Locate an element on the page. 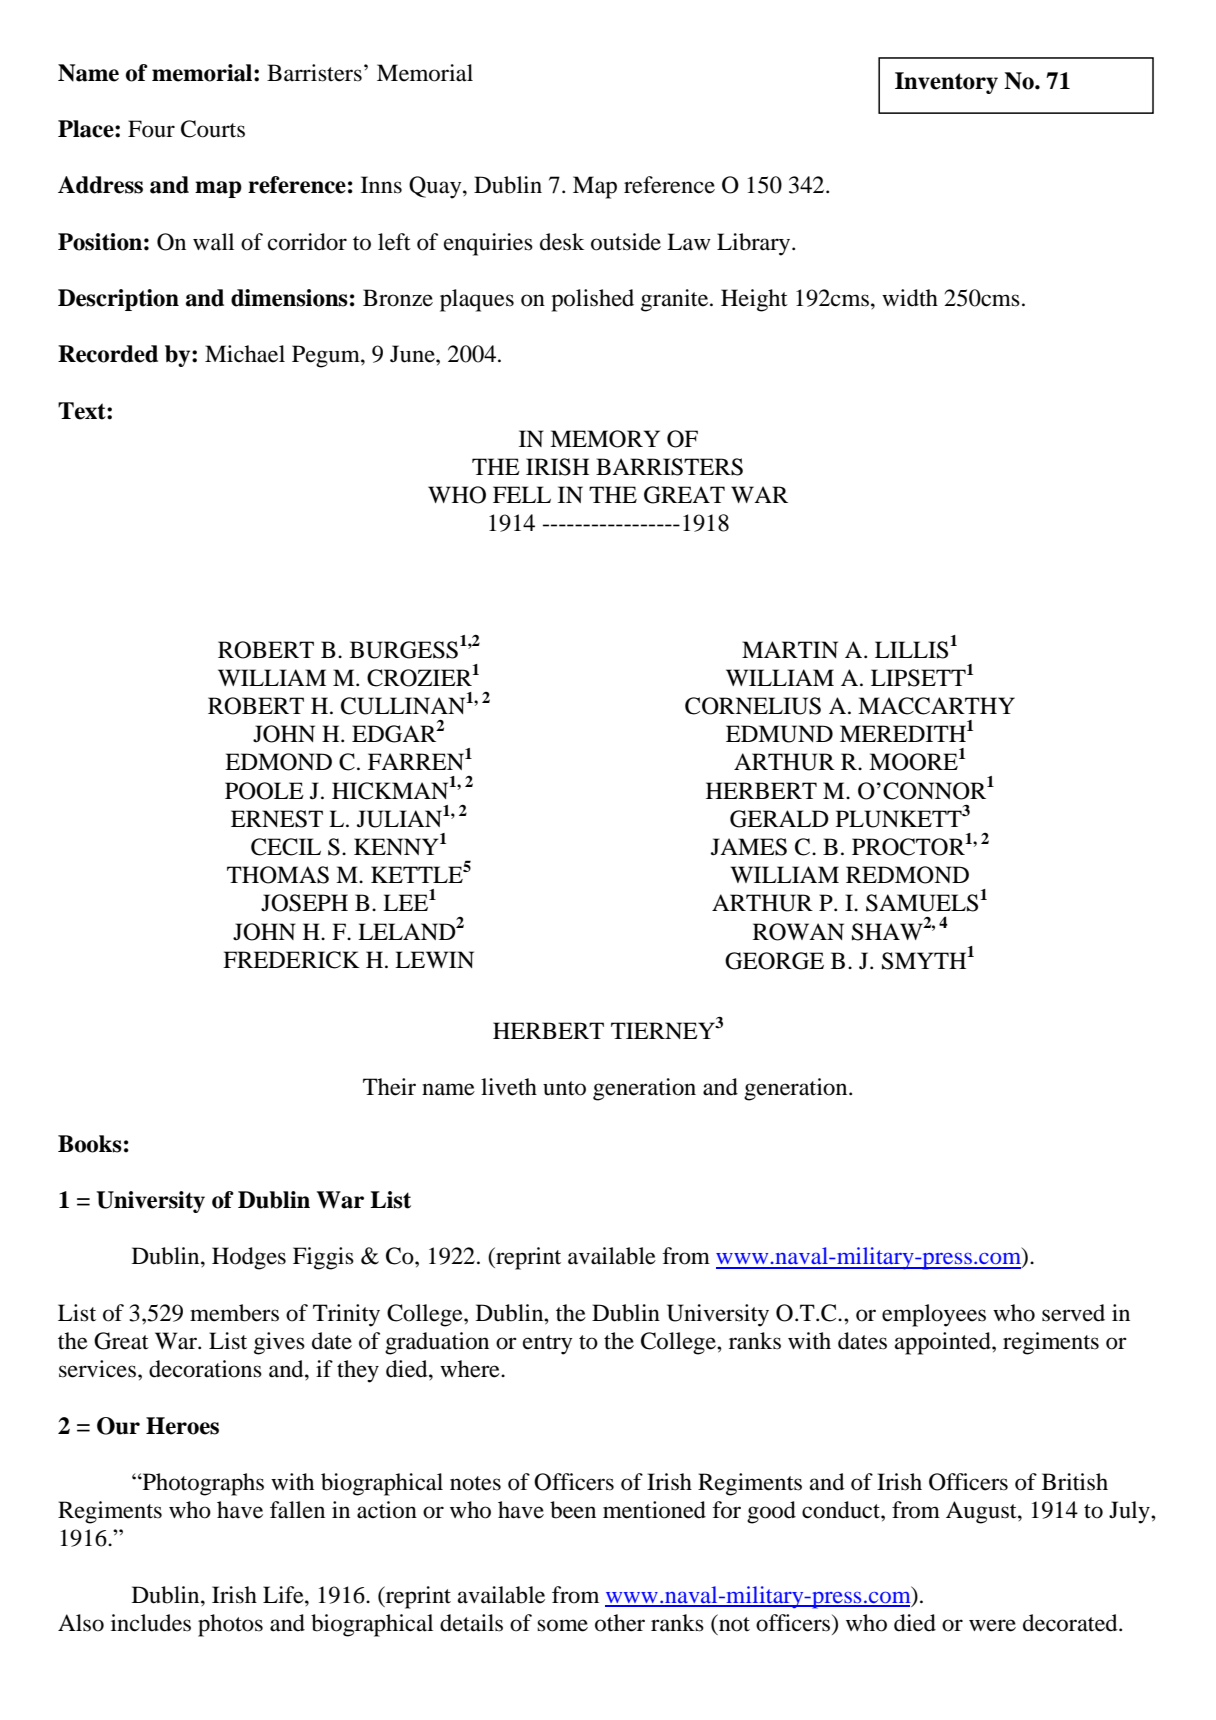 The width and height of the image is (1216, 1720). Inventory is located at coordinates (946, 83).
